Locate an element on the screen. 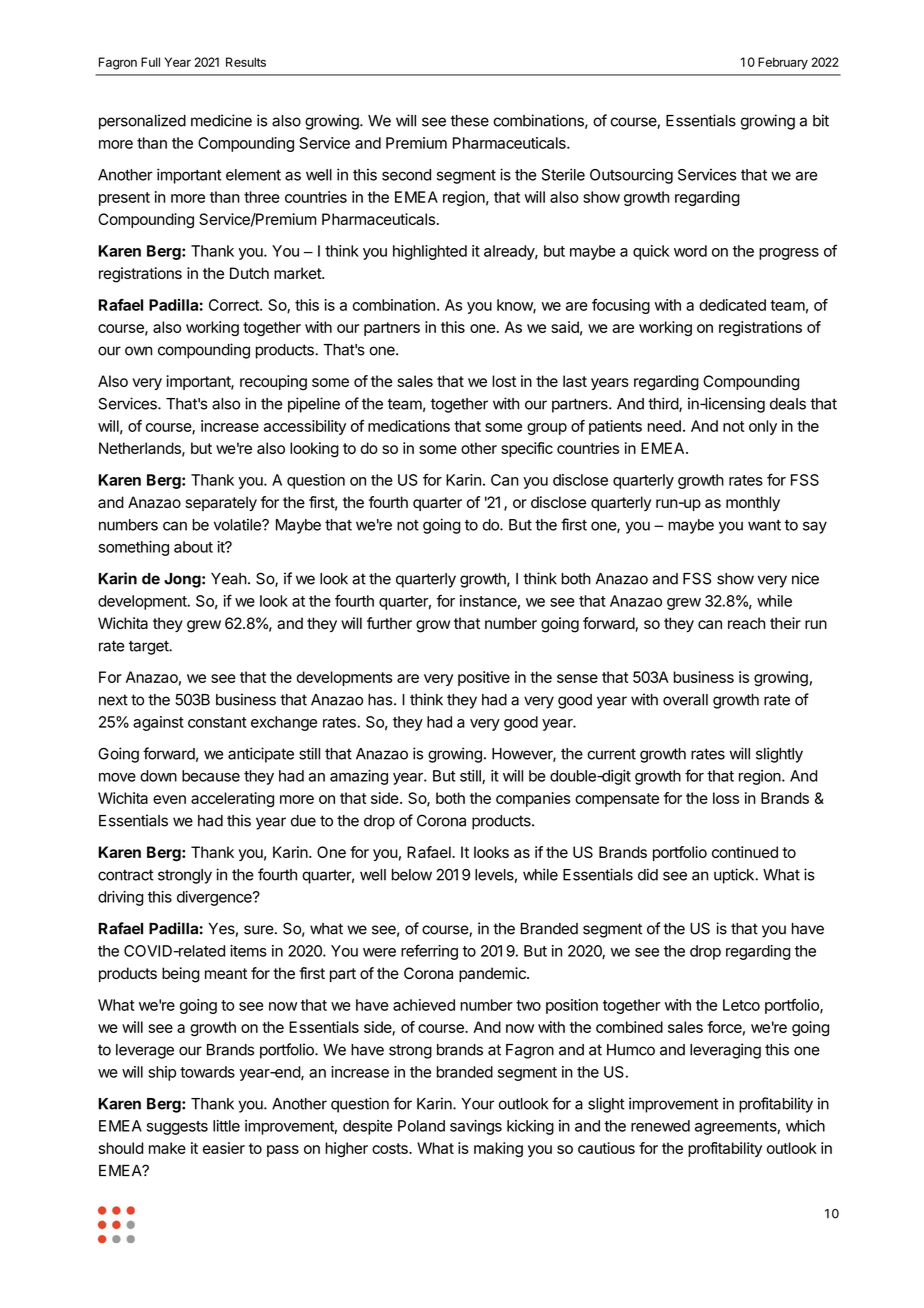 This screenshot has width=924, height=1308. specific is located at coordinates (527, 449).
